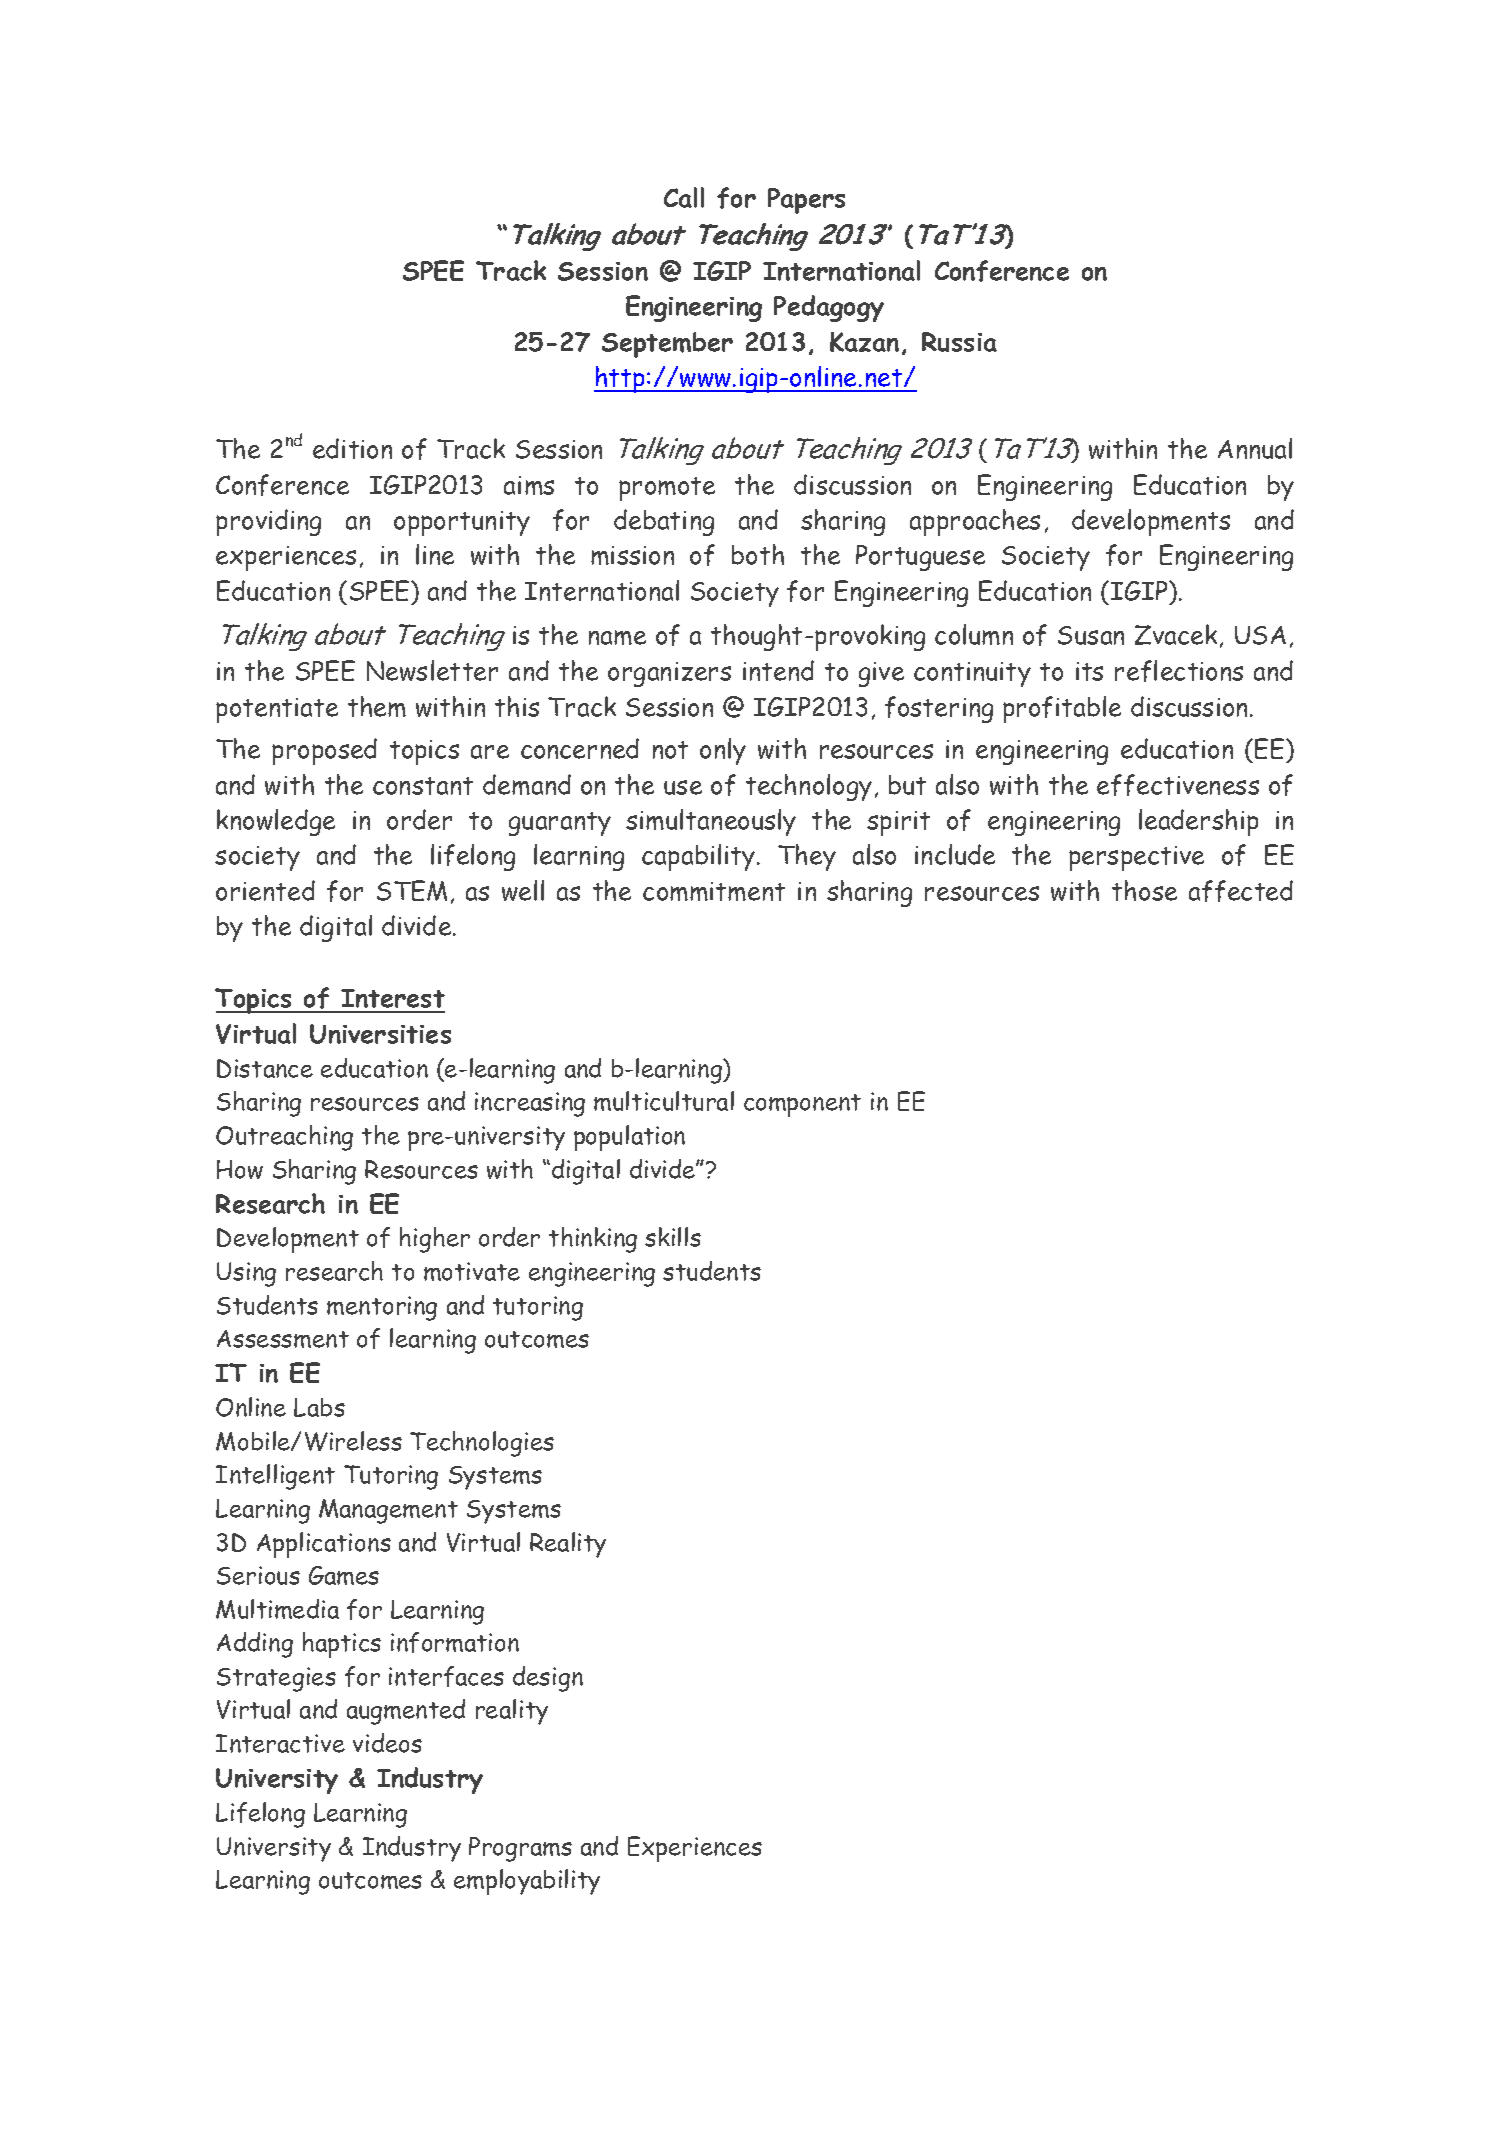 This page has height=2137, width=1510. I want to click on Labs, so click(319, 1407).
